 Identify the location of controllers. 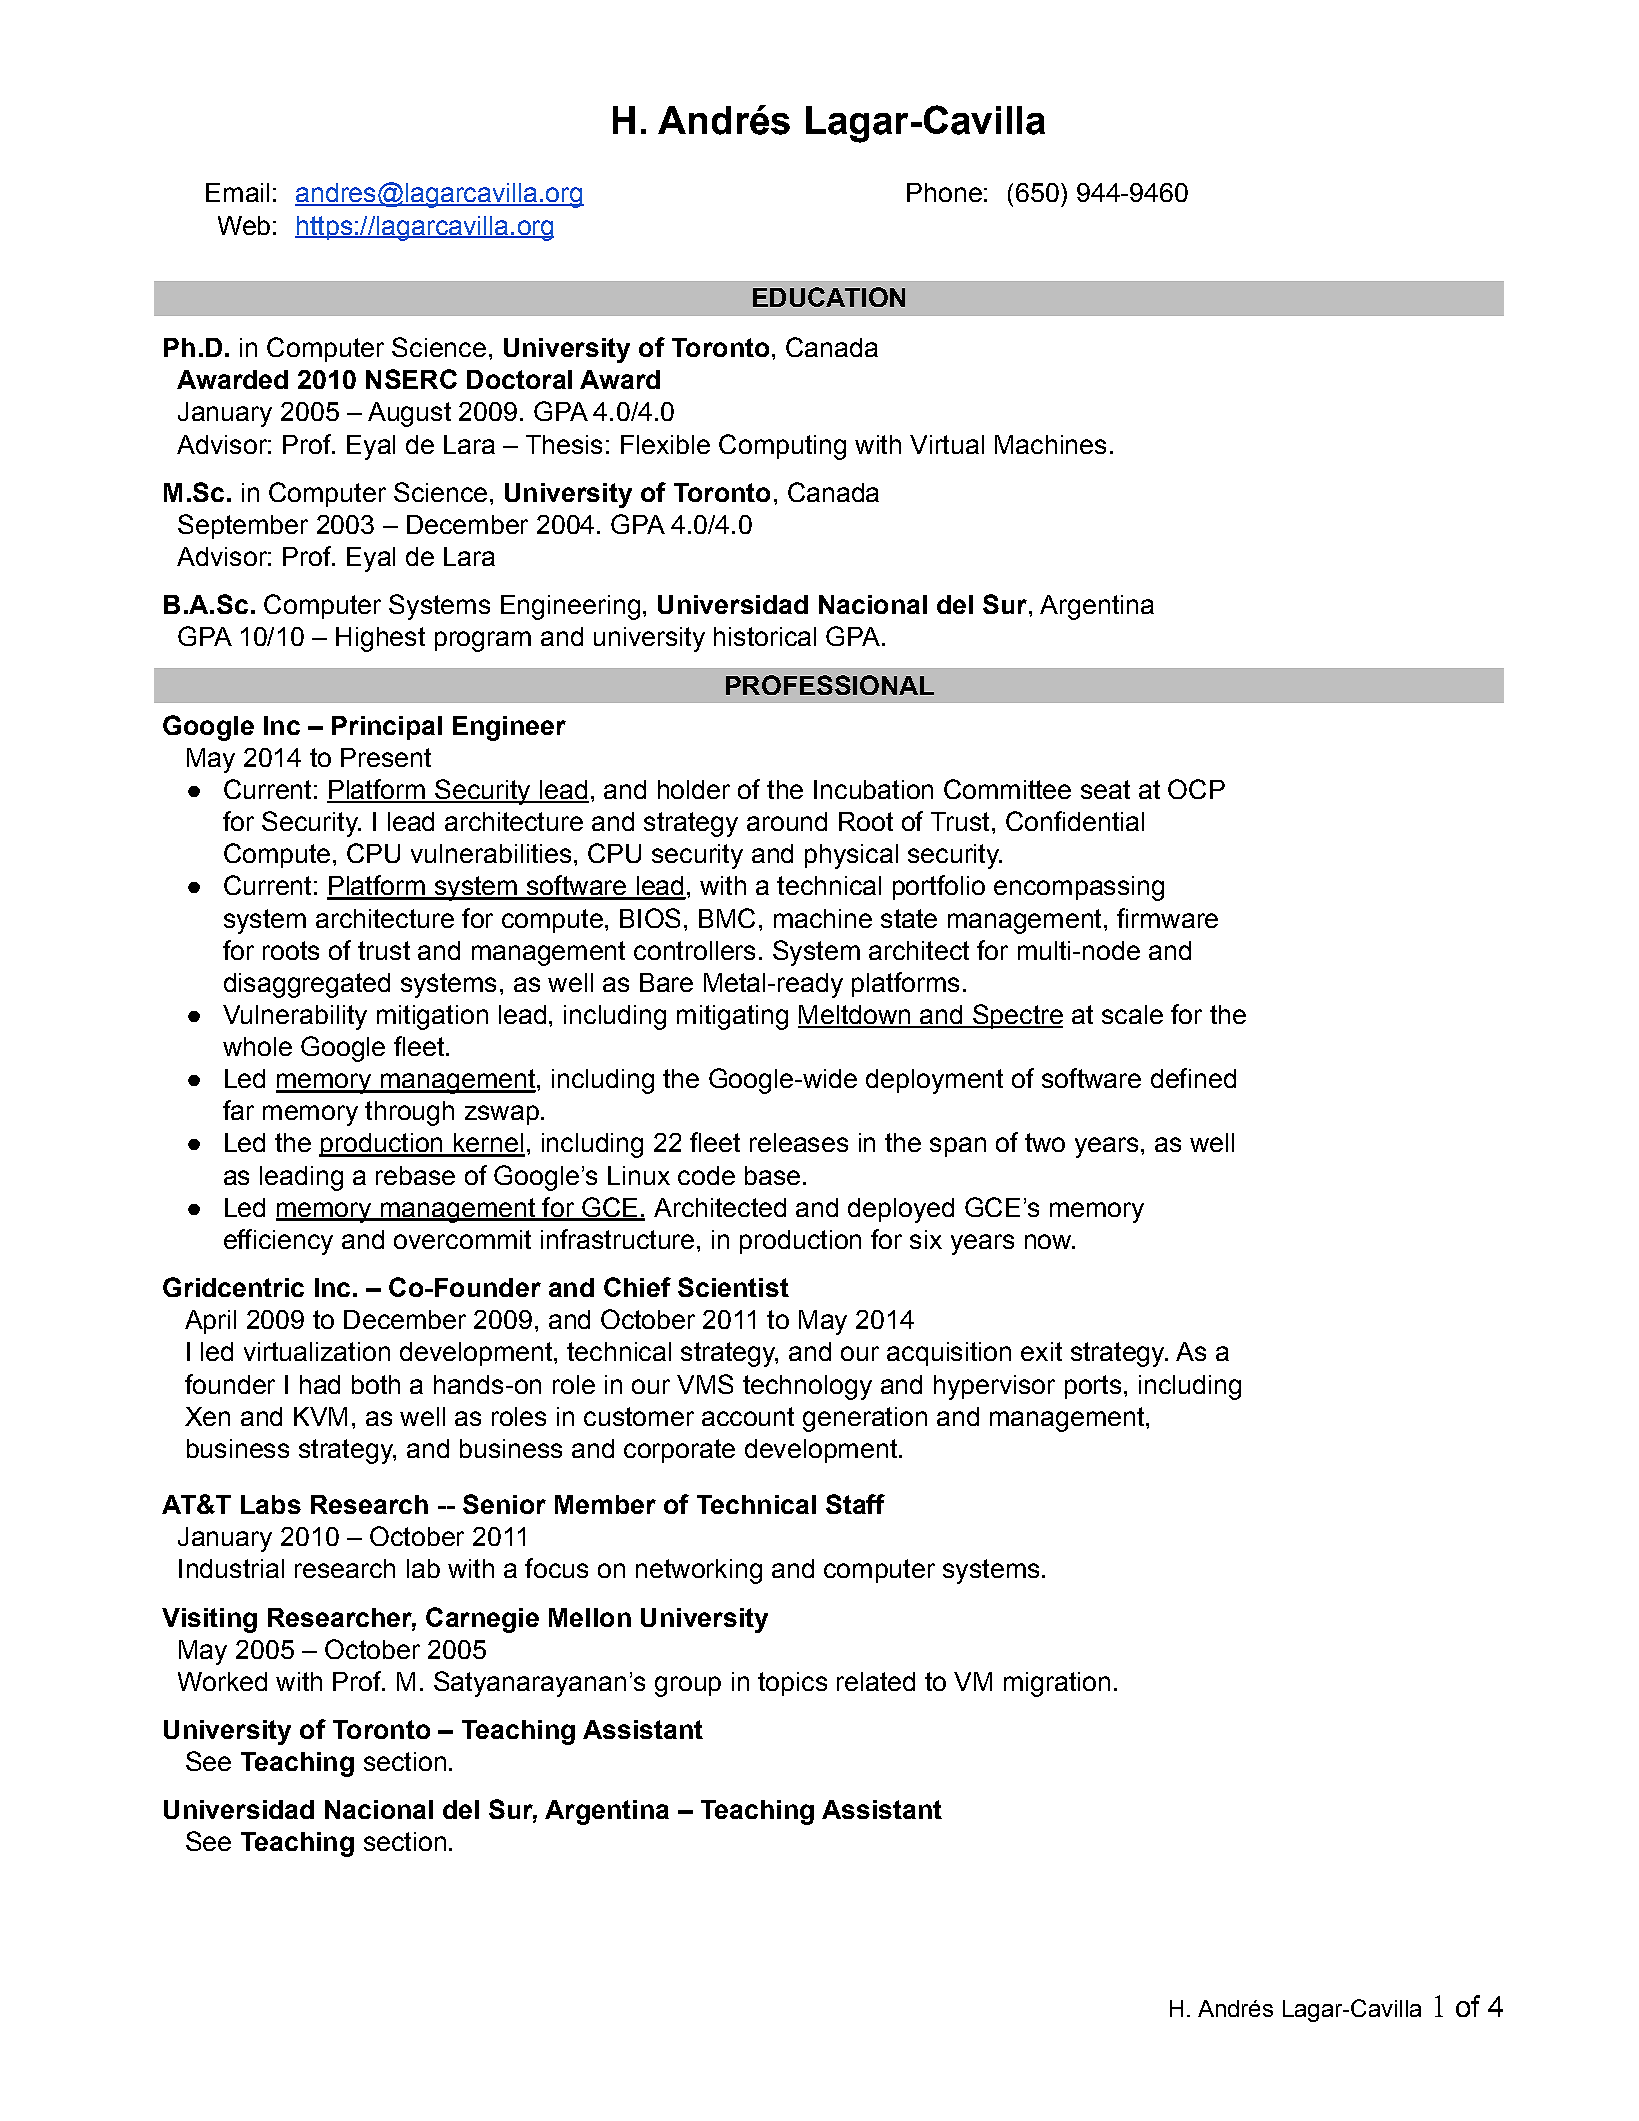
(694, 950).
